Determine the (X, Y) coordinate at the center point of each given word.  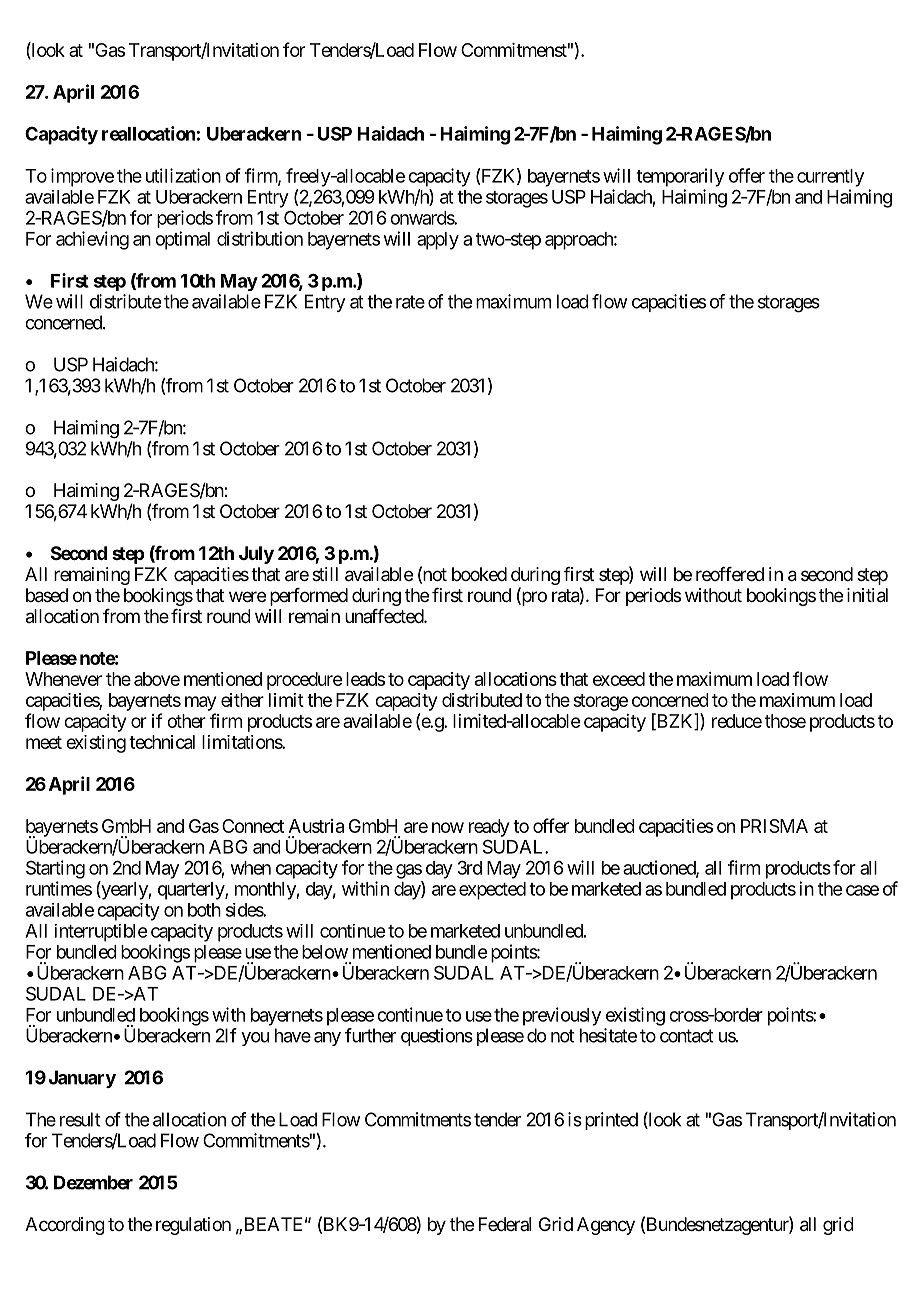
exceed (619, 679)
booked (479, 574)
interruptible (100, 933)
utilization (183, 175)
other (186, 721)
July (256, 555)
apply (438, 241)
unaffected (385, 616)
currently (830, 178)
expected (492, 891)
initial (867, 595)
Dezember (93, 1182)
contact (687, 1036)
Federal (505, 1224)
